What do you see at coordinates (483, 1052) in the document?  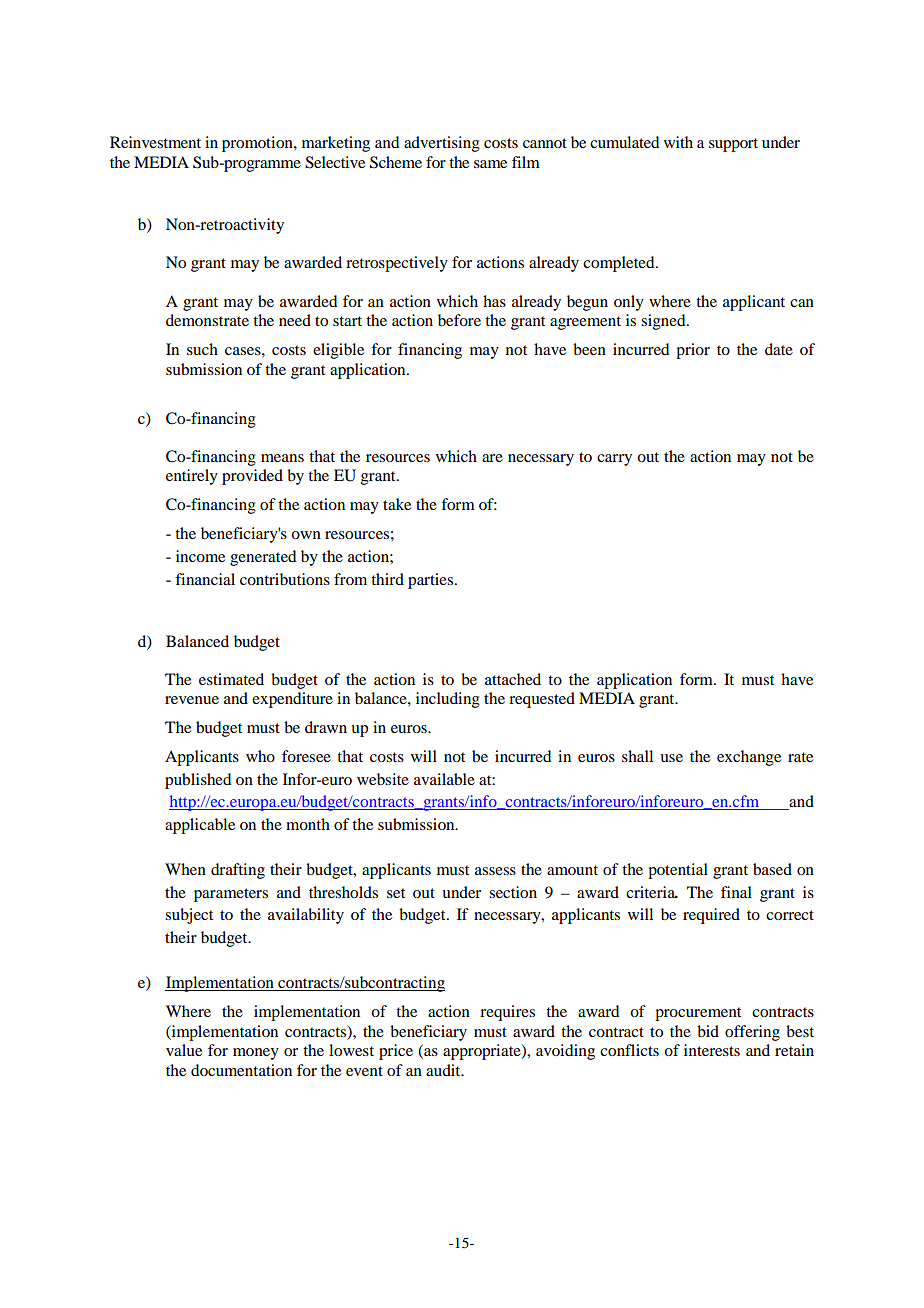 I see `appropriate` at bounding box center [483, 1052].
